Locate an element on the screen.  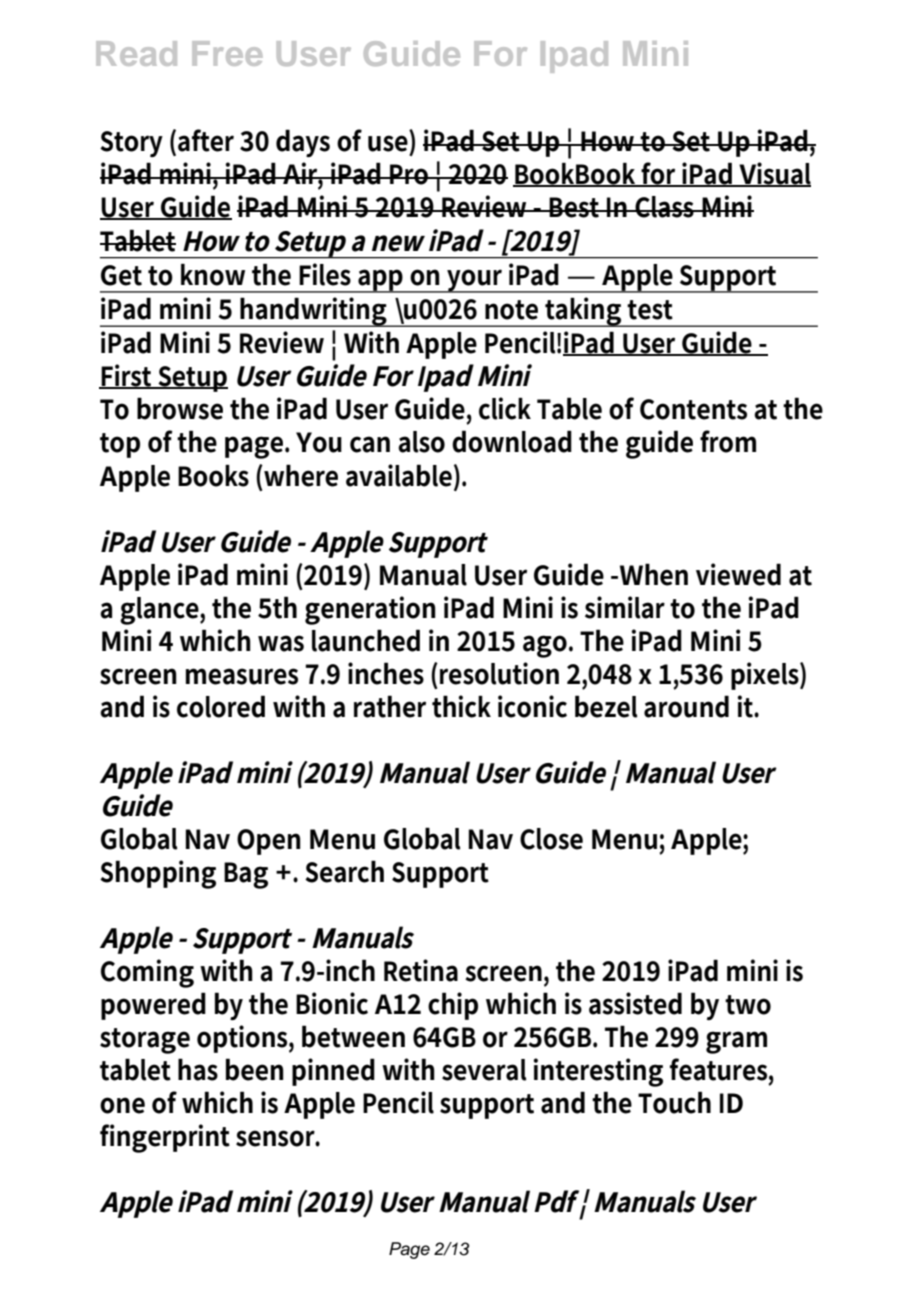
Pro is located at coordinates (409, 174).
